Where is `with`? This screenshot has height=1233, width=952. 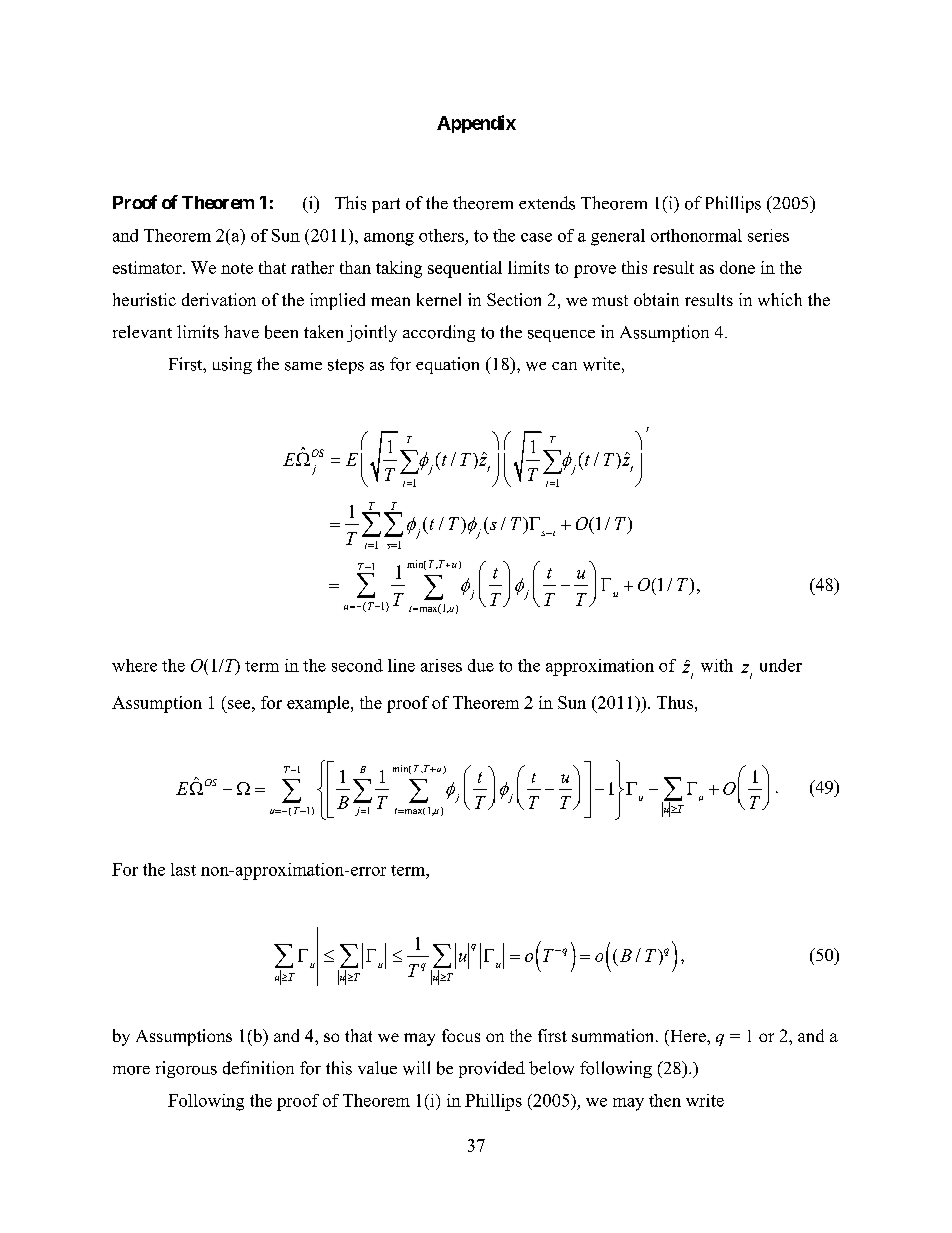
with is located at coordinates (717, 665).
